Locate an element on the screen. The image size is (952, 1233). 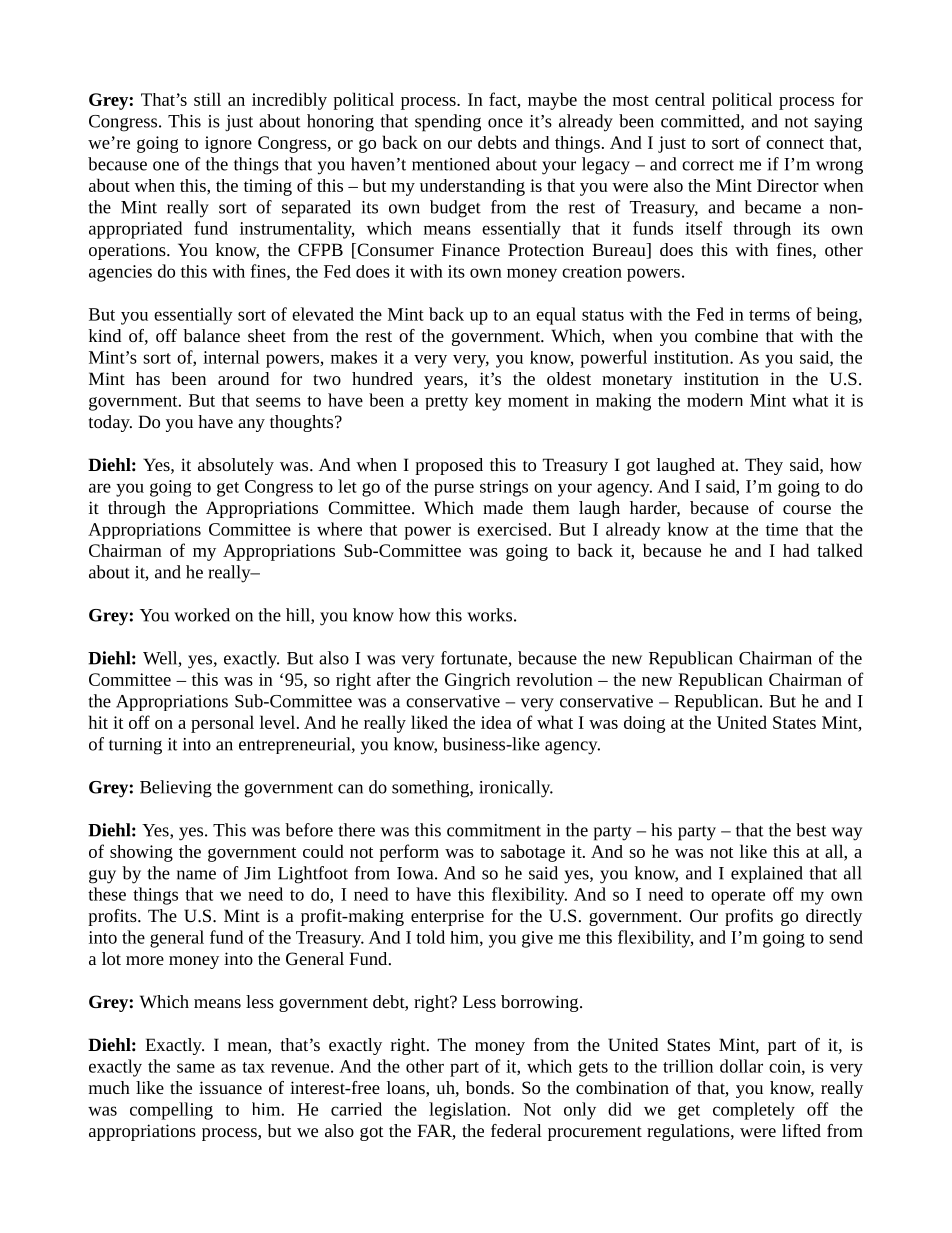
absolutely is located at coordinates (236, 466).
